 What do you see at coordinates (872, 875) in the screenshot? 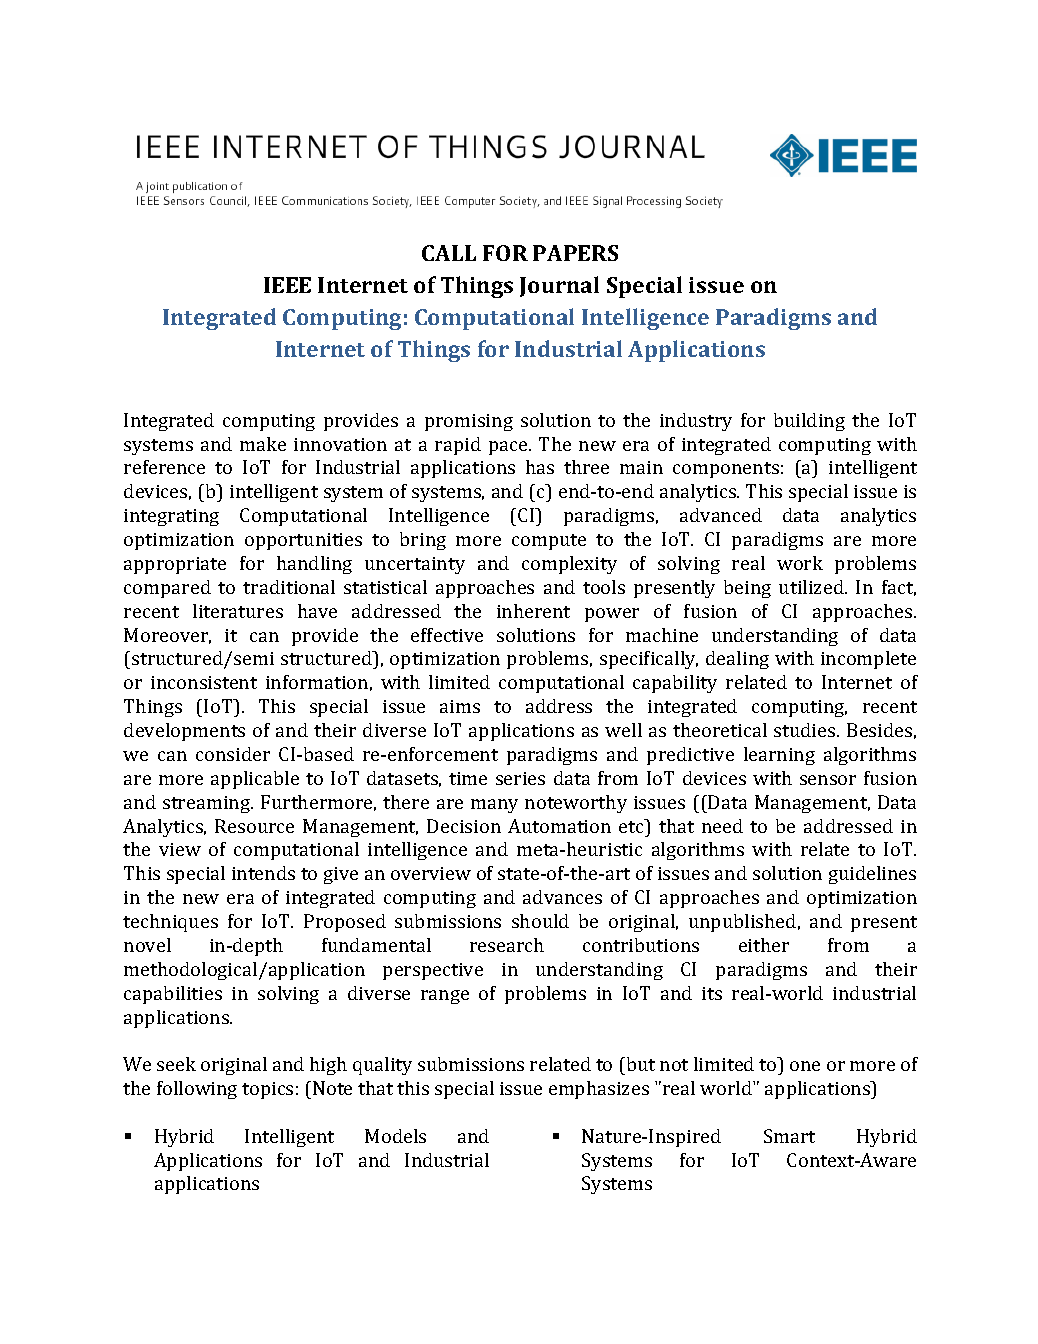
I see `guidelines` at bounding box center [872, 875].
